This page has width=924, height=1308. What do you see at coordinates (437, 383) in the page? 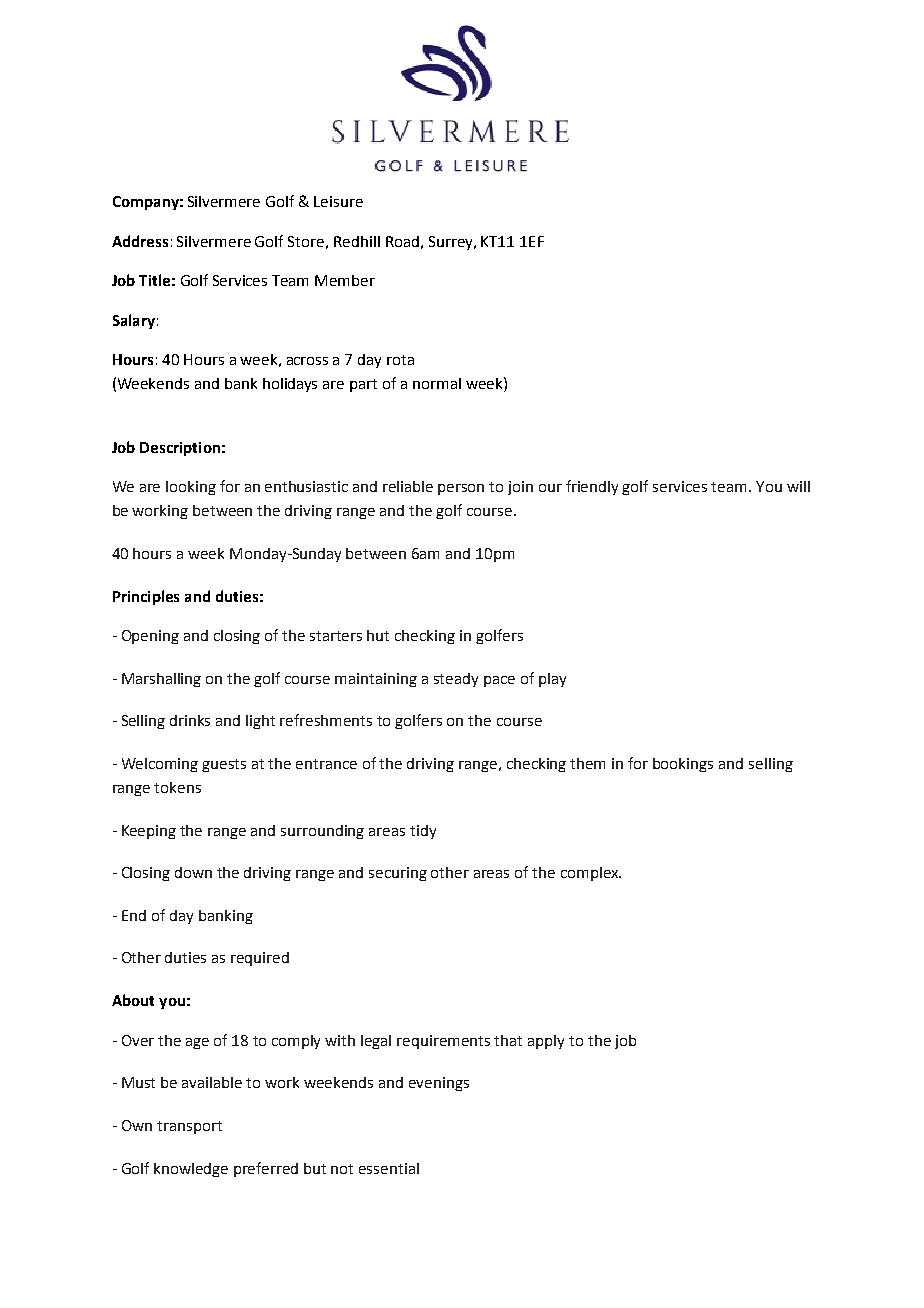
I see `normal` at bounding box center [437, 383].
